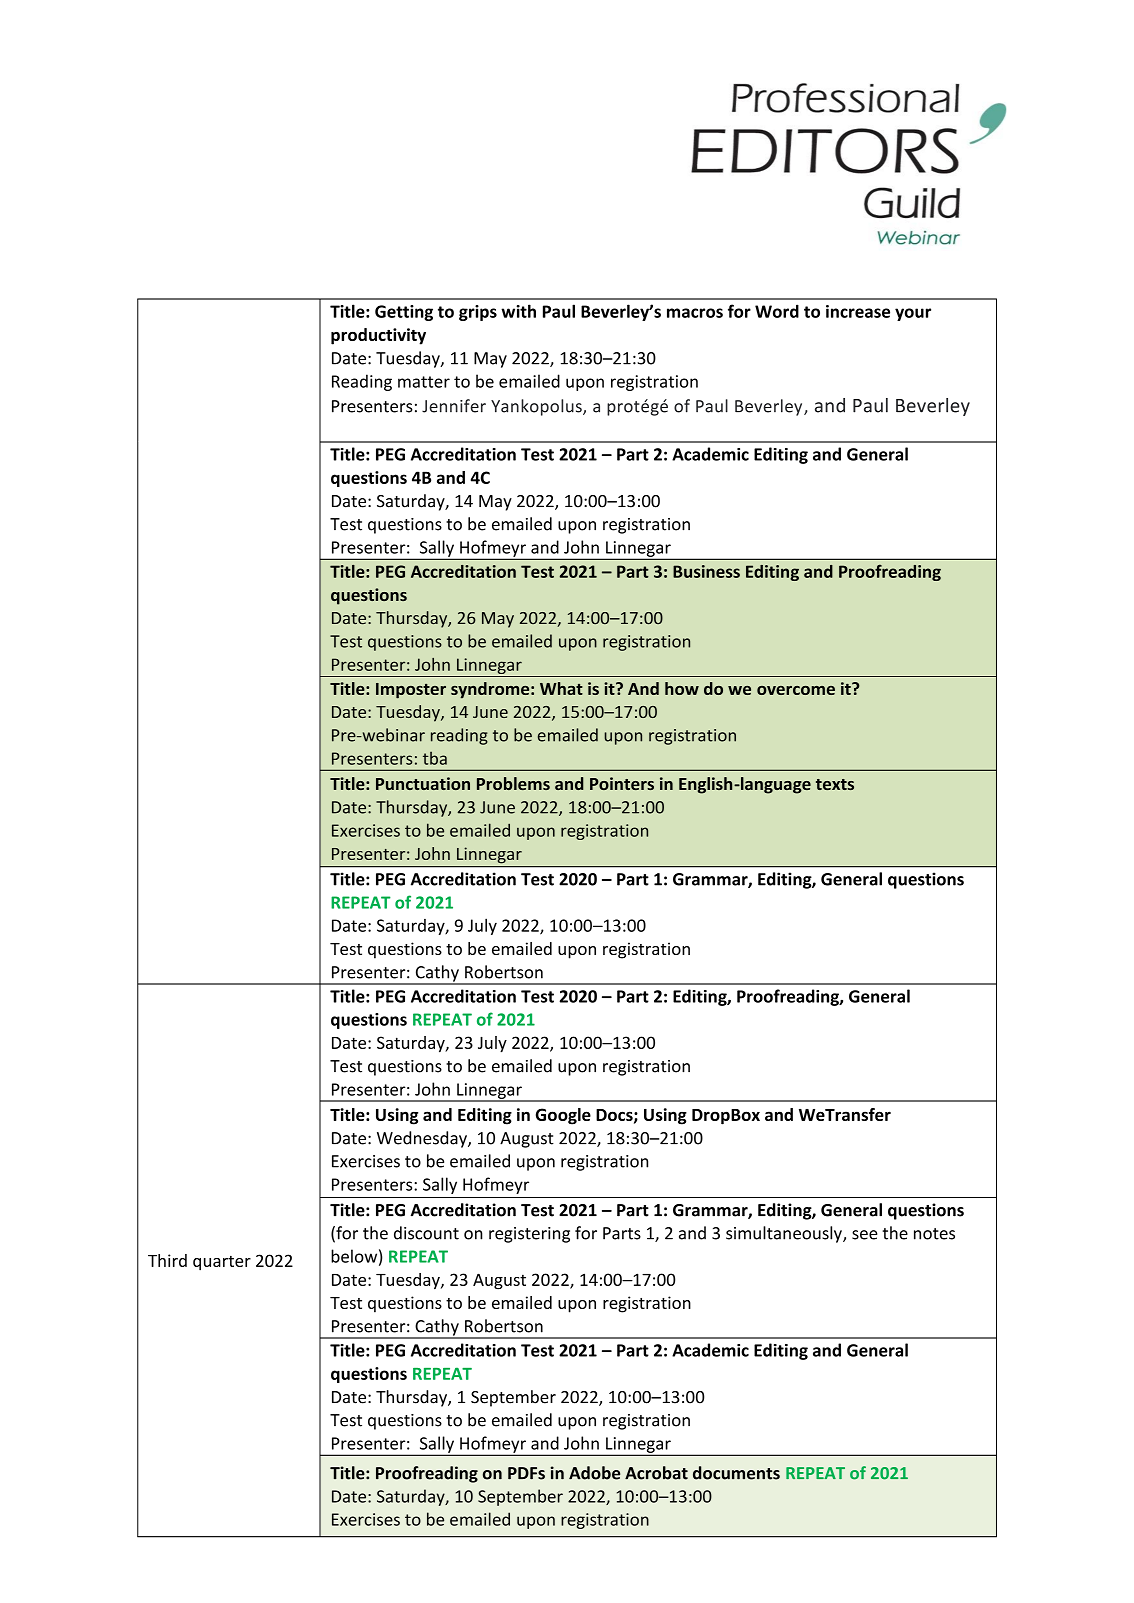 Image resolution: width=1134 pixels, height=1603 pixels. Describe the element at coordinates (411, 691) in the image. I see `Imposter` at that location.
